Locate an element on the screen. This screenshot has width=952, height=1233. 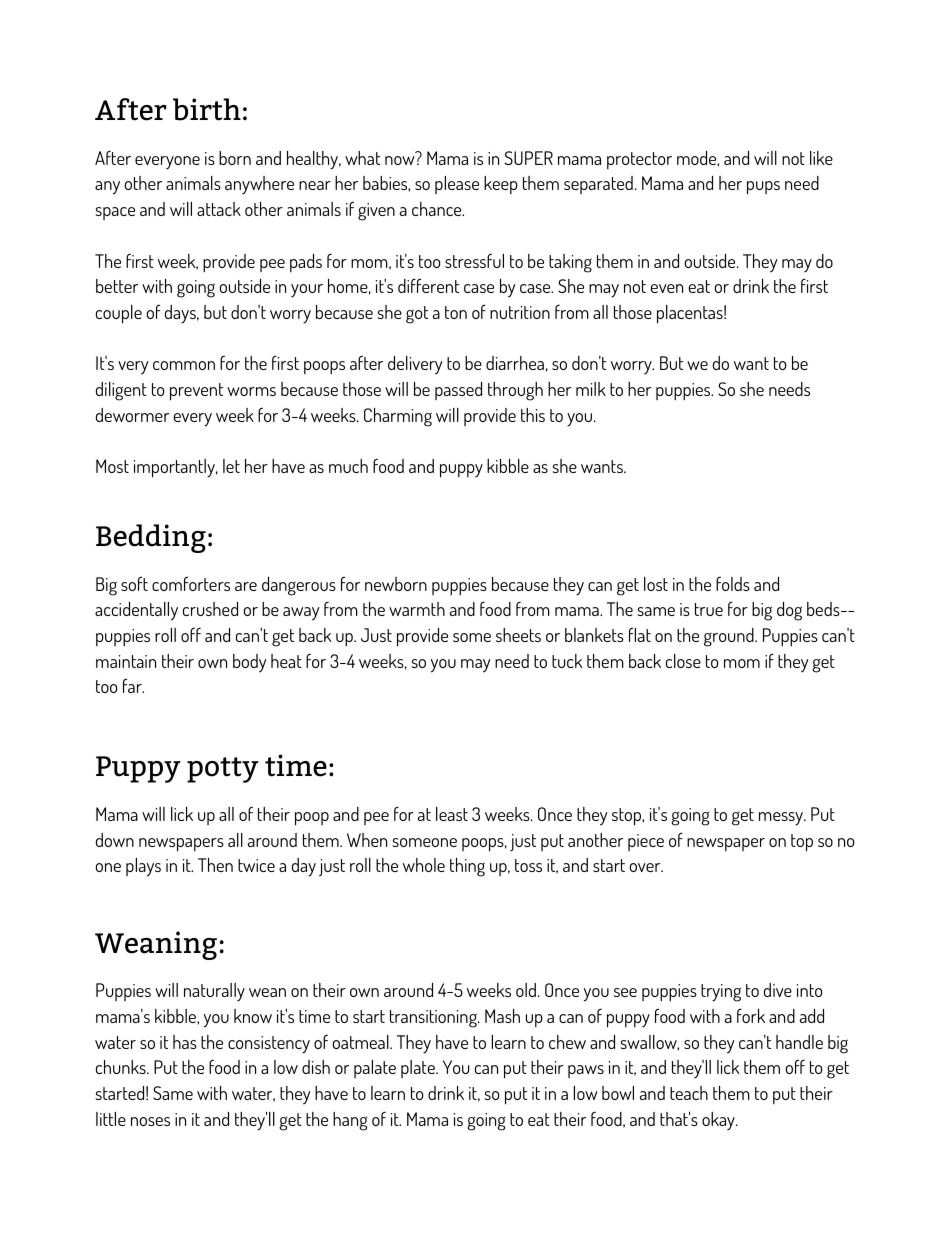
true is located at coordinates (709, 609).
